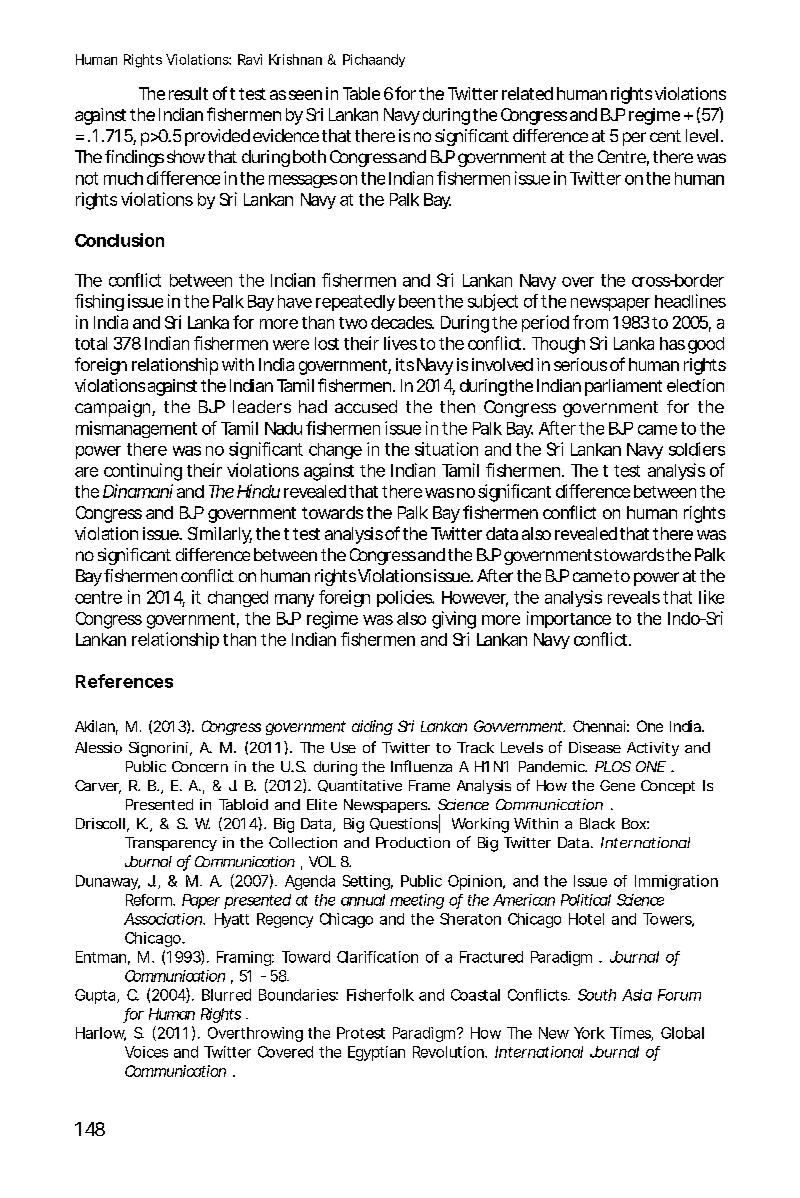 The image size is (800, 1198). I want to click on Egyptian, so click(376, 1053).
